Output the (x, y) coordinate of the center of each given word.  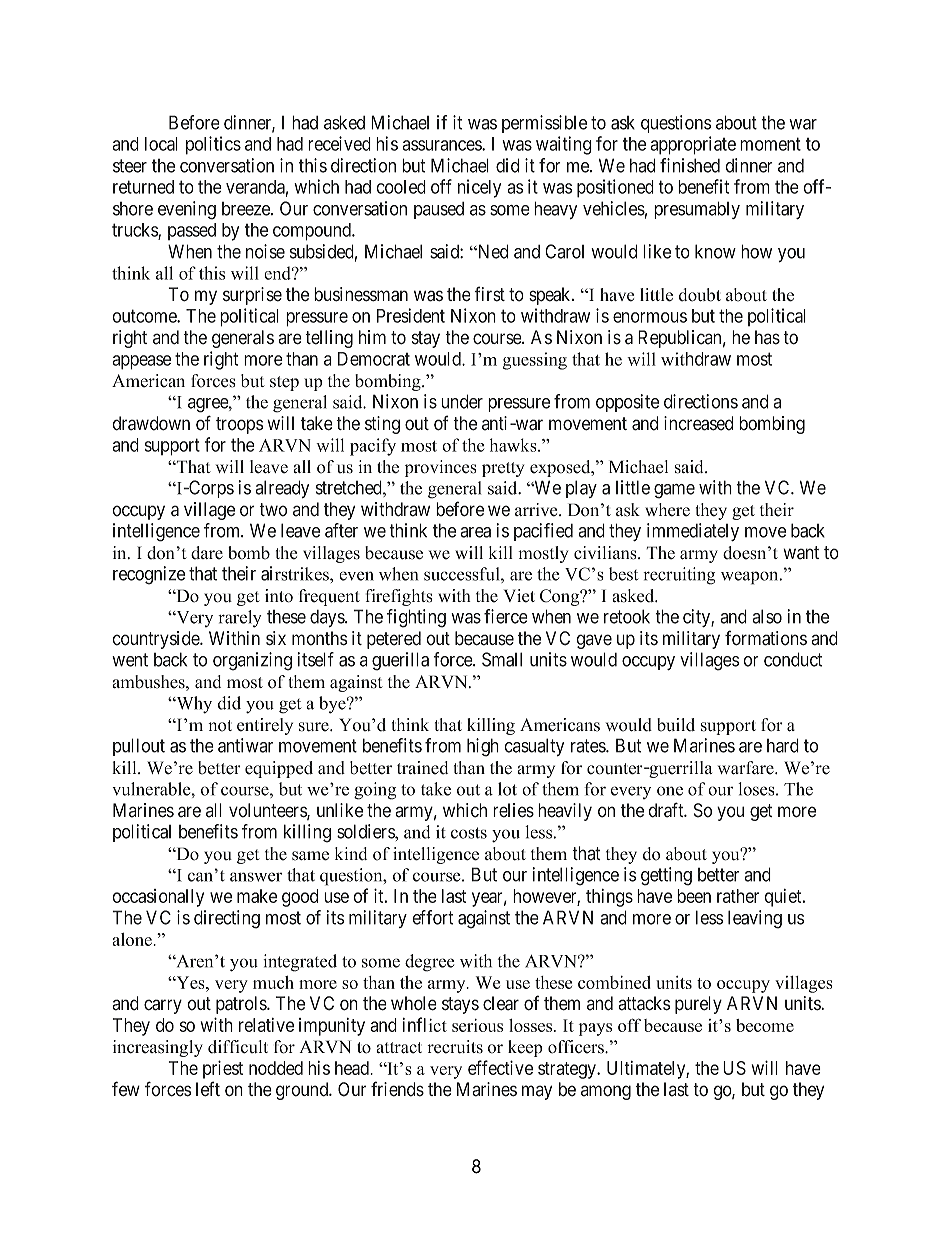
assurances (442, 145)
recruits (455, 1047)
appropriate (693, 145)
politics (213, 145)
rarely (240, 619)
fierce (506, 616)
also (767, 616)
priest (223, 1069)
